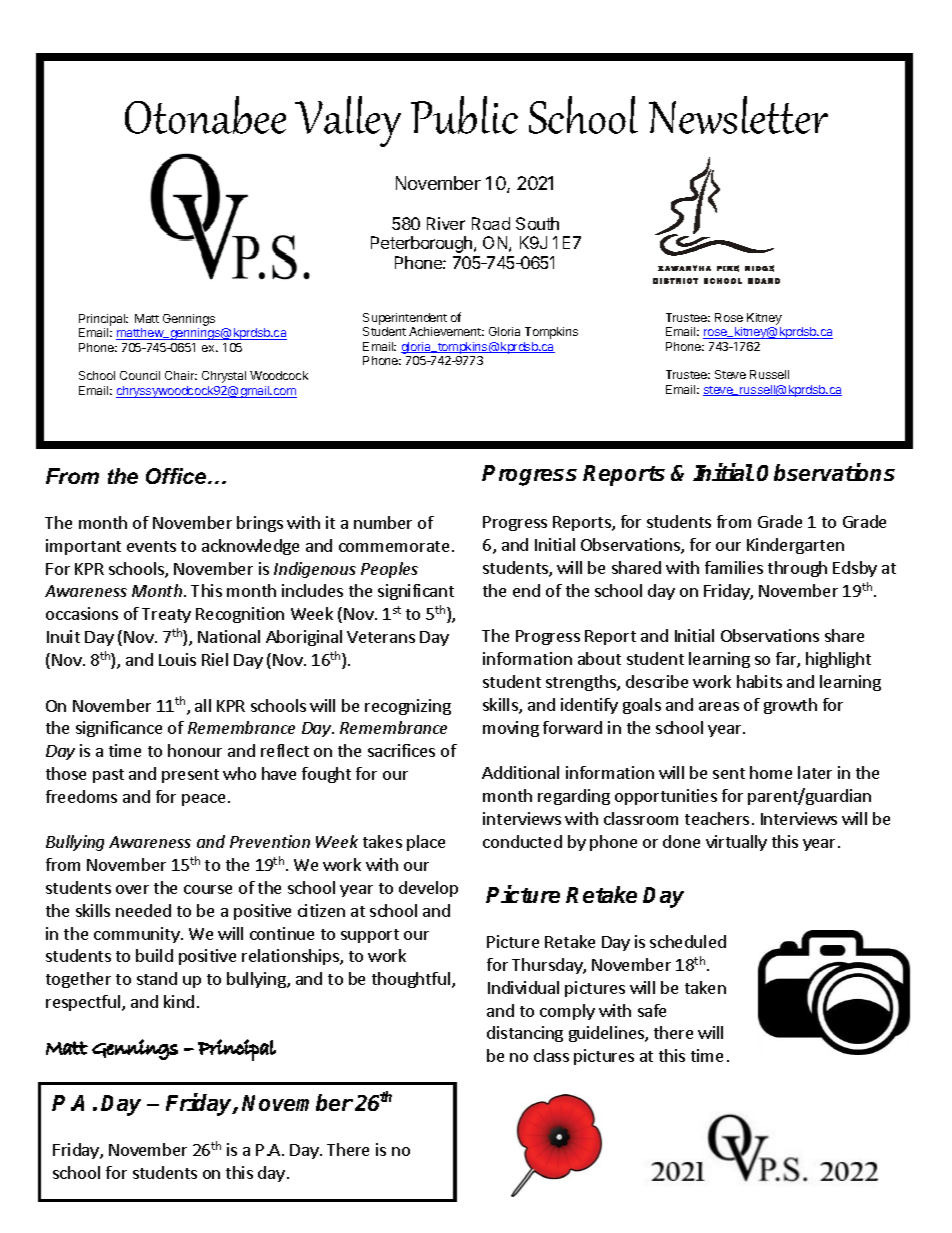  Describe the element at coordinates (157, 978) in the page. I see `stand` at that location.
